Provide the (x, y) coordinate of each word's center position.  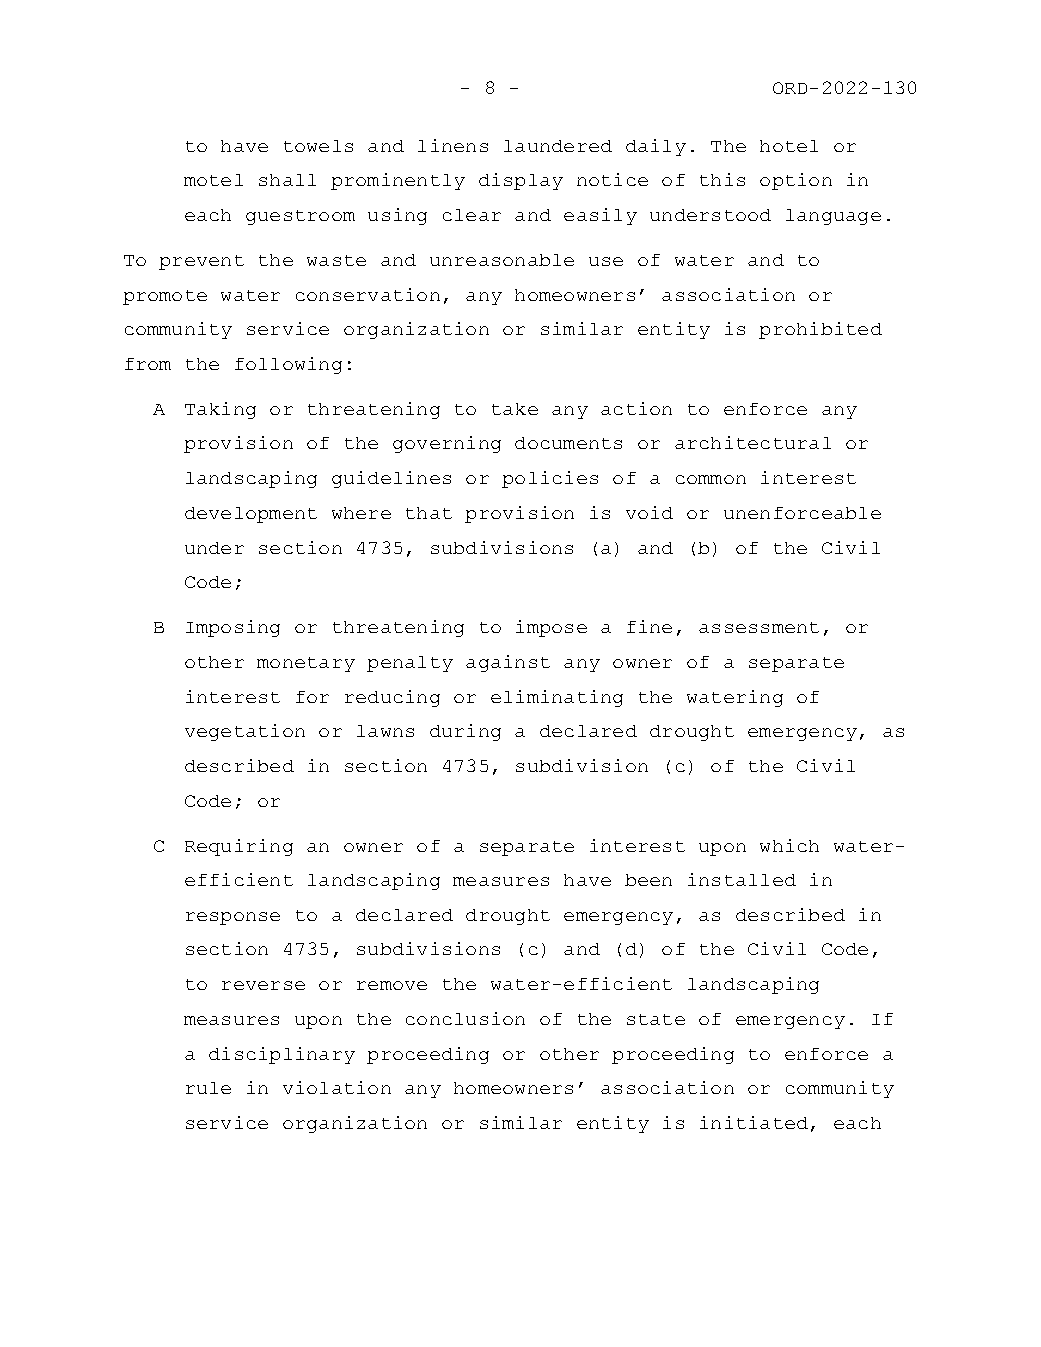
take (515, 409)
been (648, 880)
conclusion (465, 1018)
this (722, 179)
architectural (753, 442)
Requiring (239, 847)
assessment (759, 627)
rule (208, 1088)
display (521, 181)
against (508, 663)
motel (213, 180)
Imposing (233, 628)
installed (742, 879)
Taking (220, 410)
